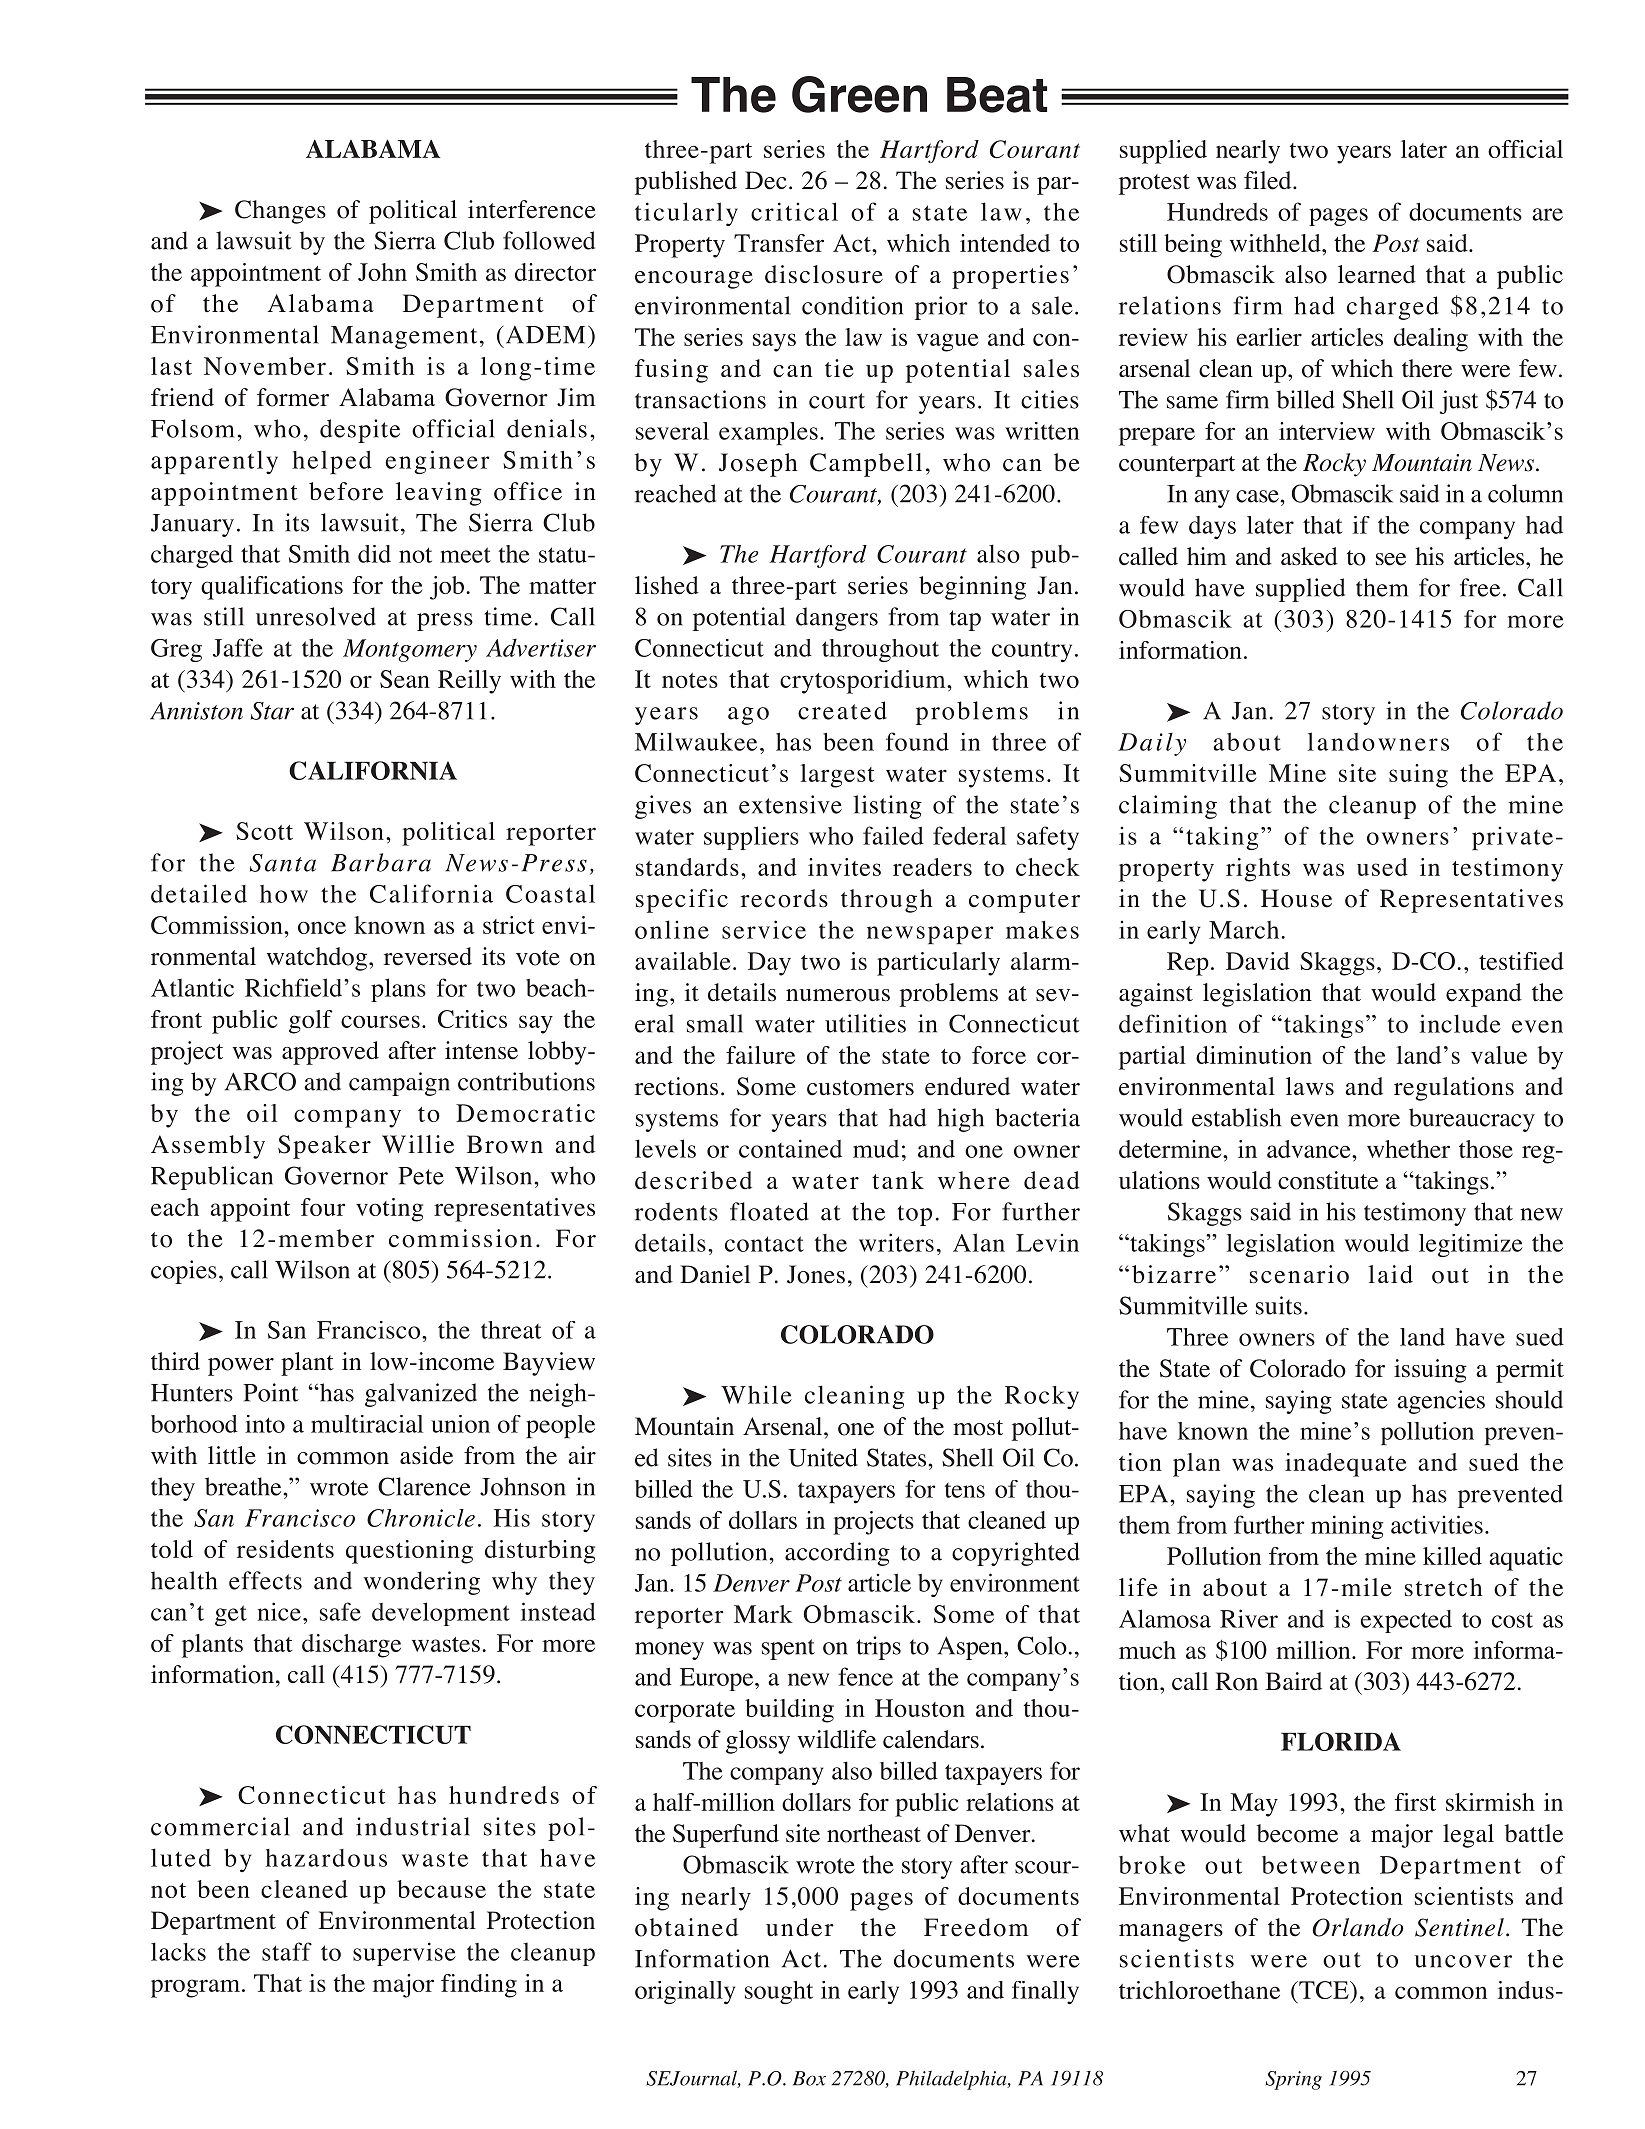 This image has height=2129, width=1645. I want to click on multiracial, so click(367, 1424).
